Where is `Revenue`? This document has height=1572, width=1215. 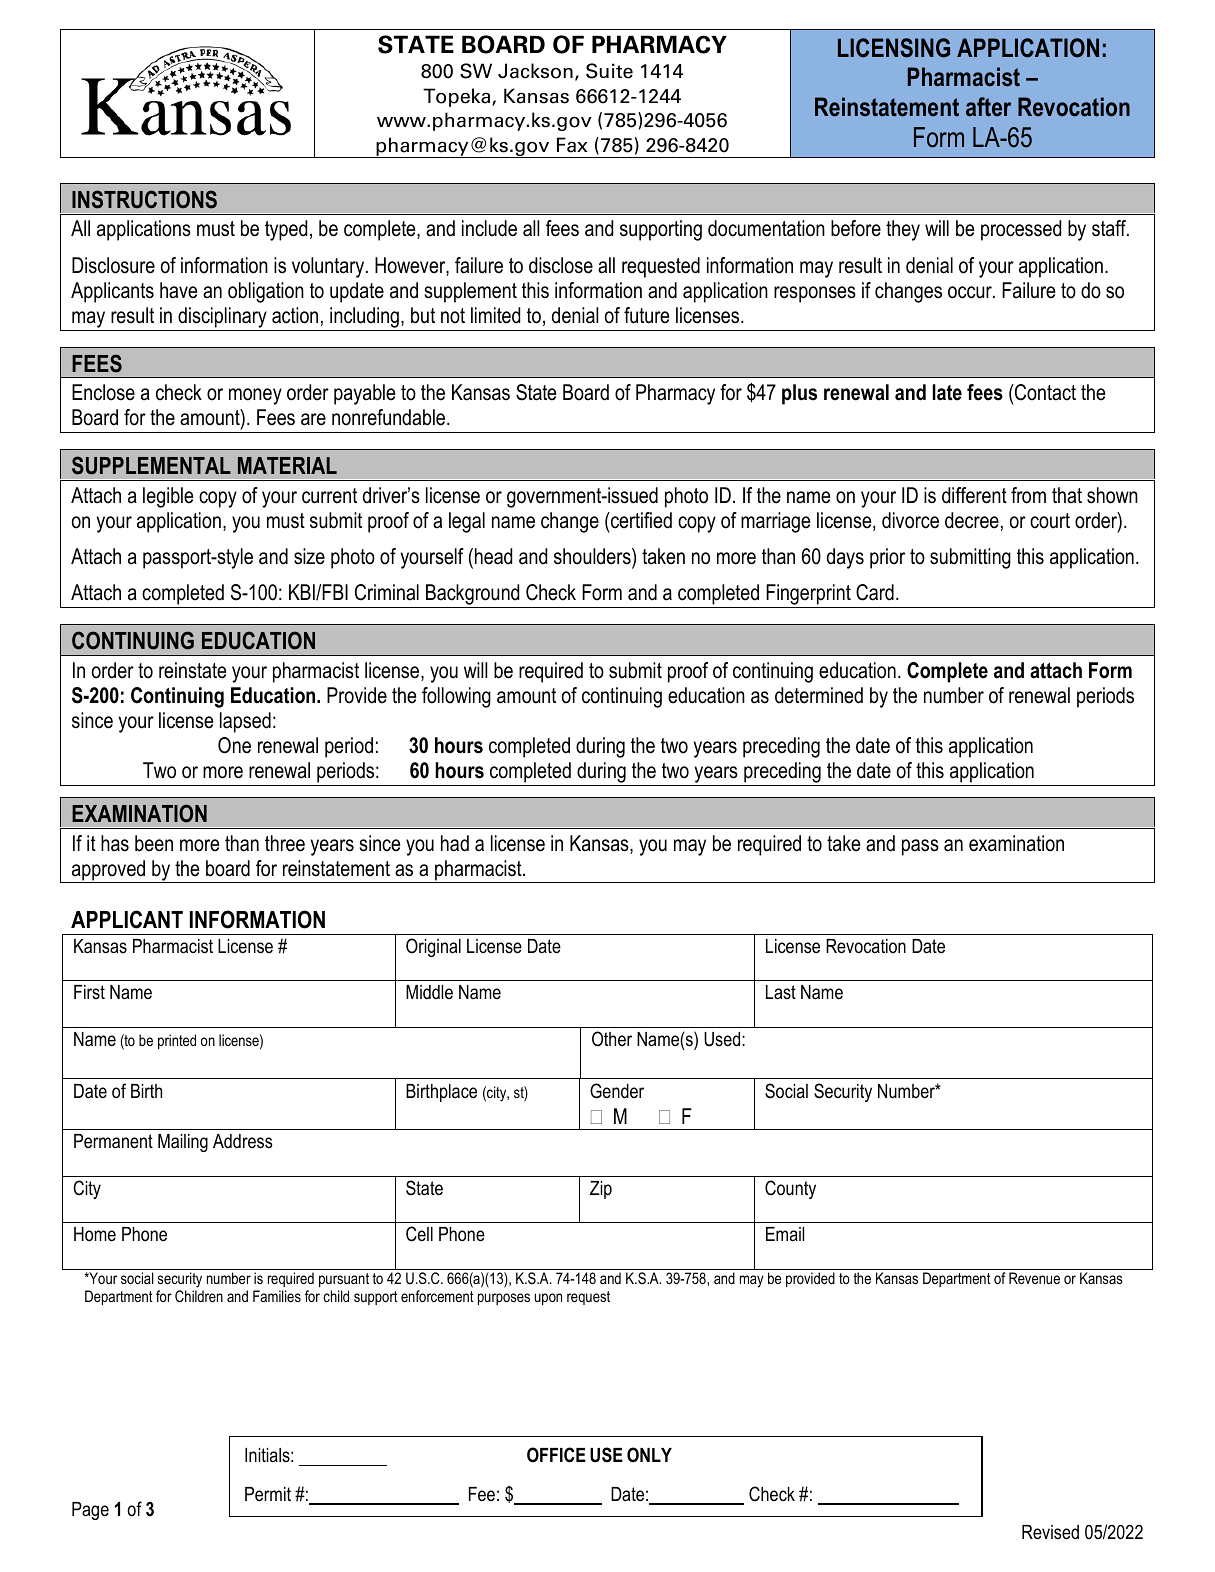
Revenue is located at coordinates (1034, 1278).
